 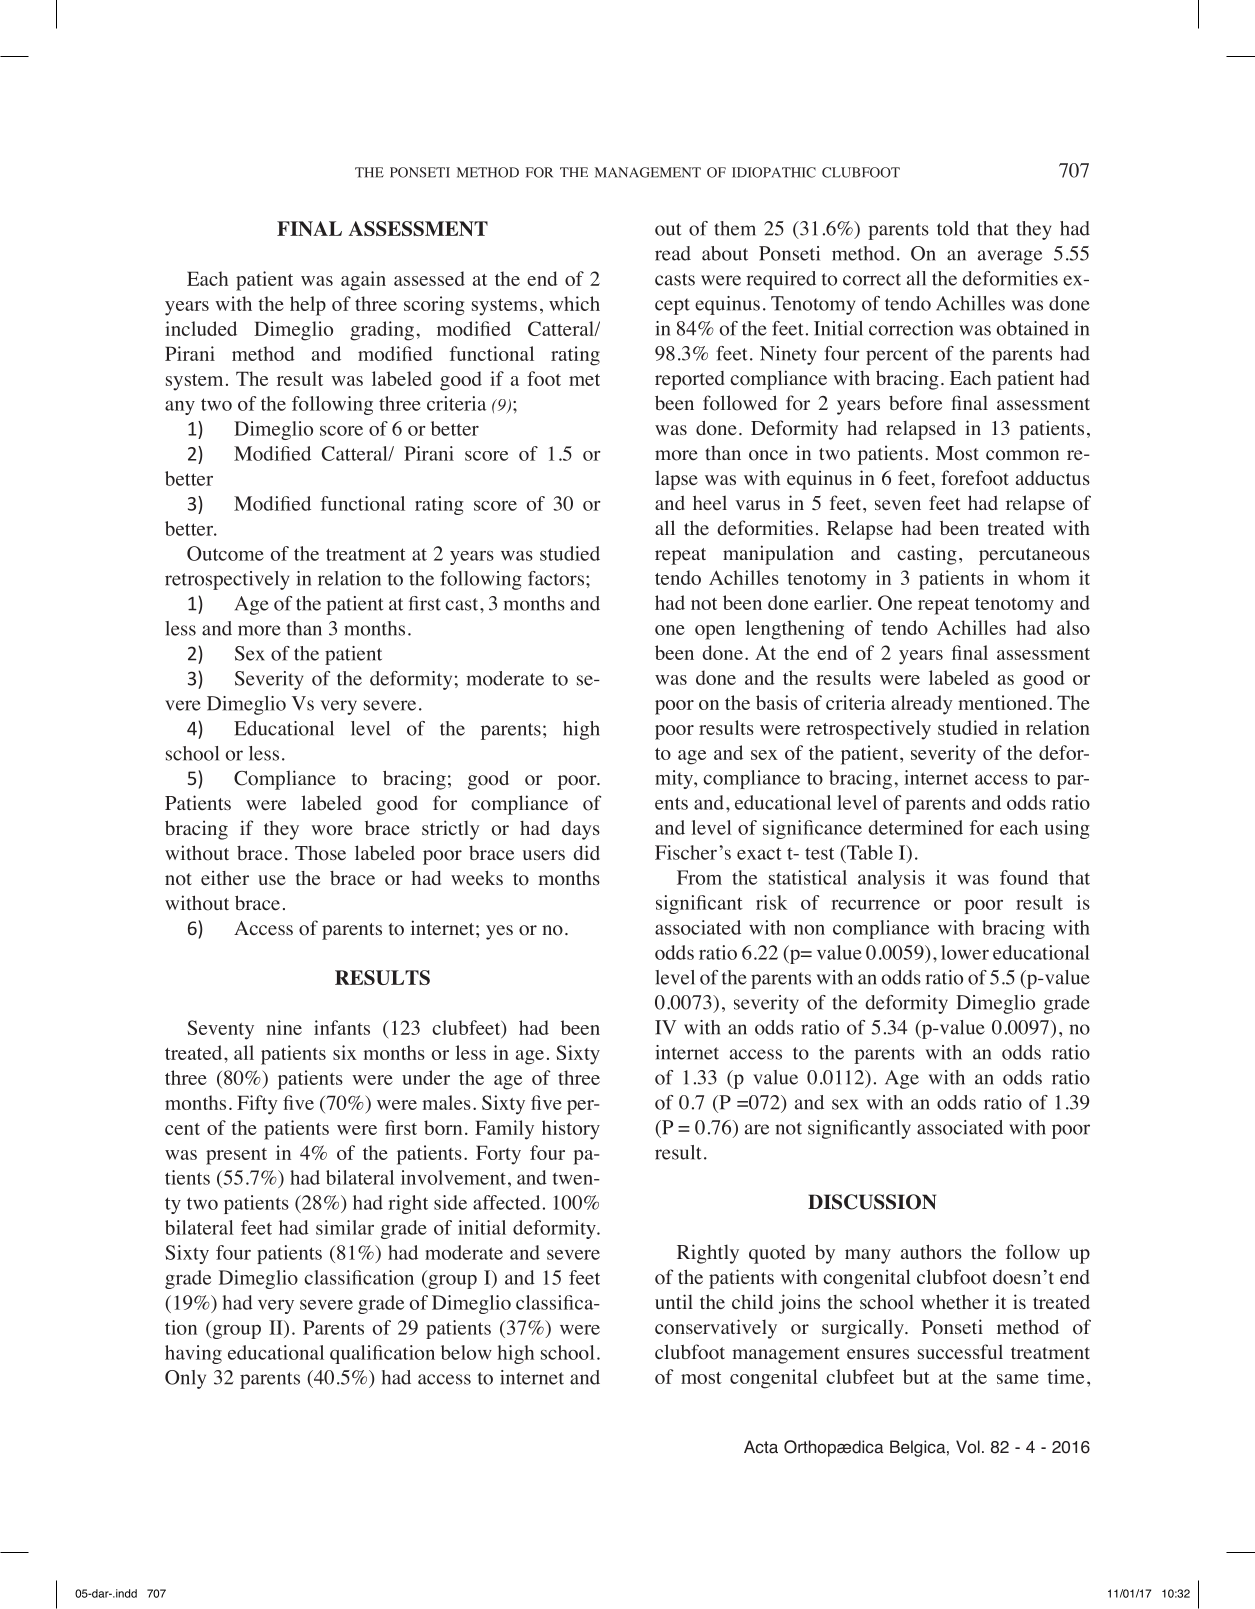 What do you see at coordinates (965, 952) in the screenshot?
I see `lower` at bounding box center [965, 952].
